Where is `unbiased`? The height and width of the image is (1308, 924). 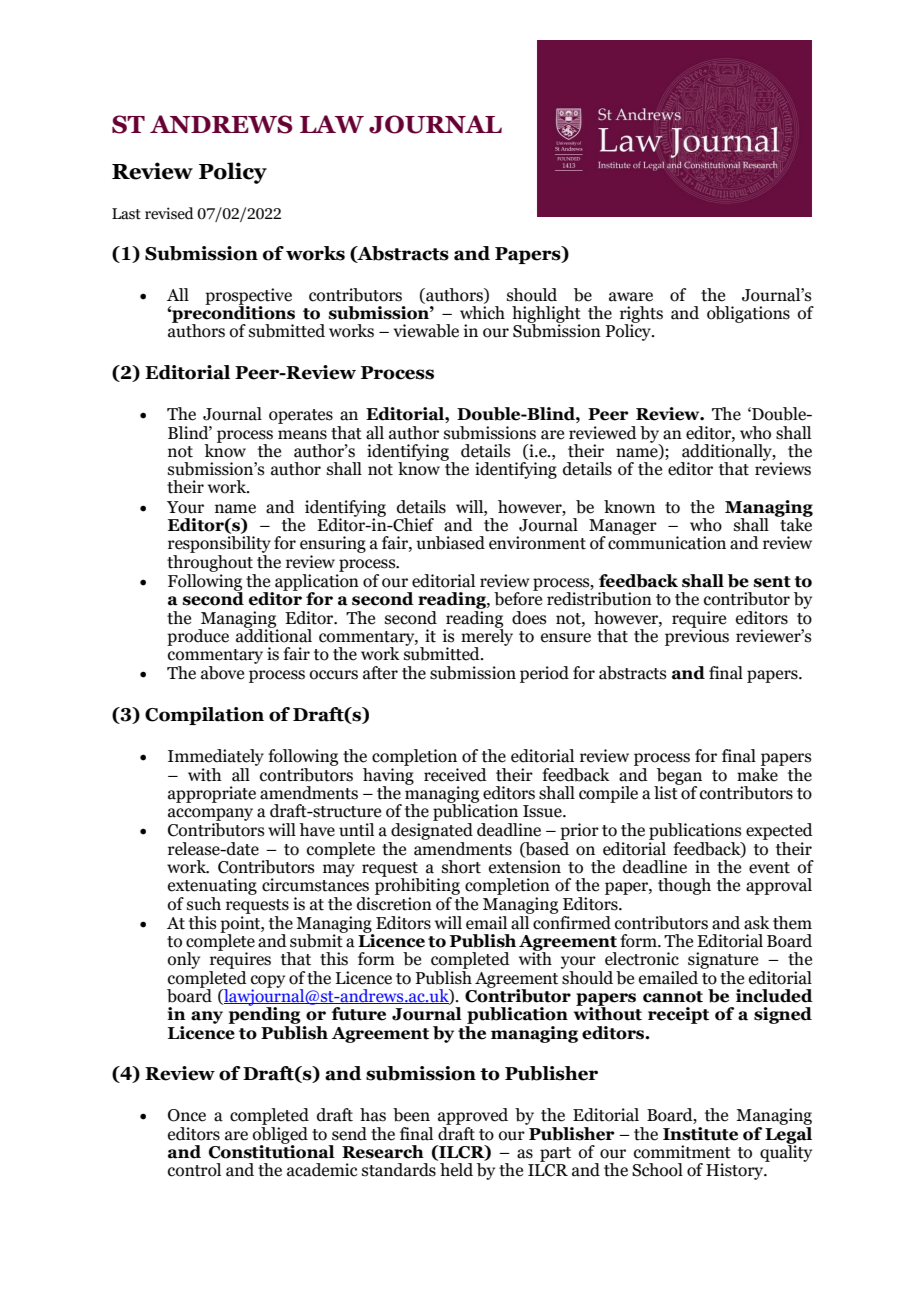
unbiased is located at coordinates (450, 543).
